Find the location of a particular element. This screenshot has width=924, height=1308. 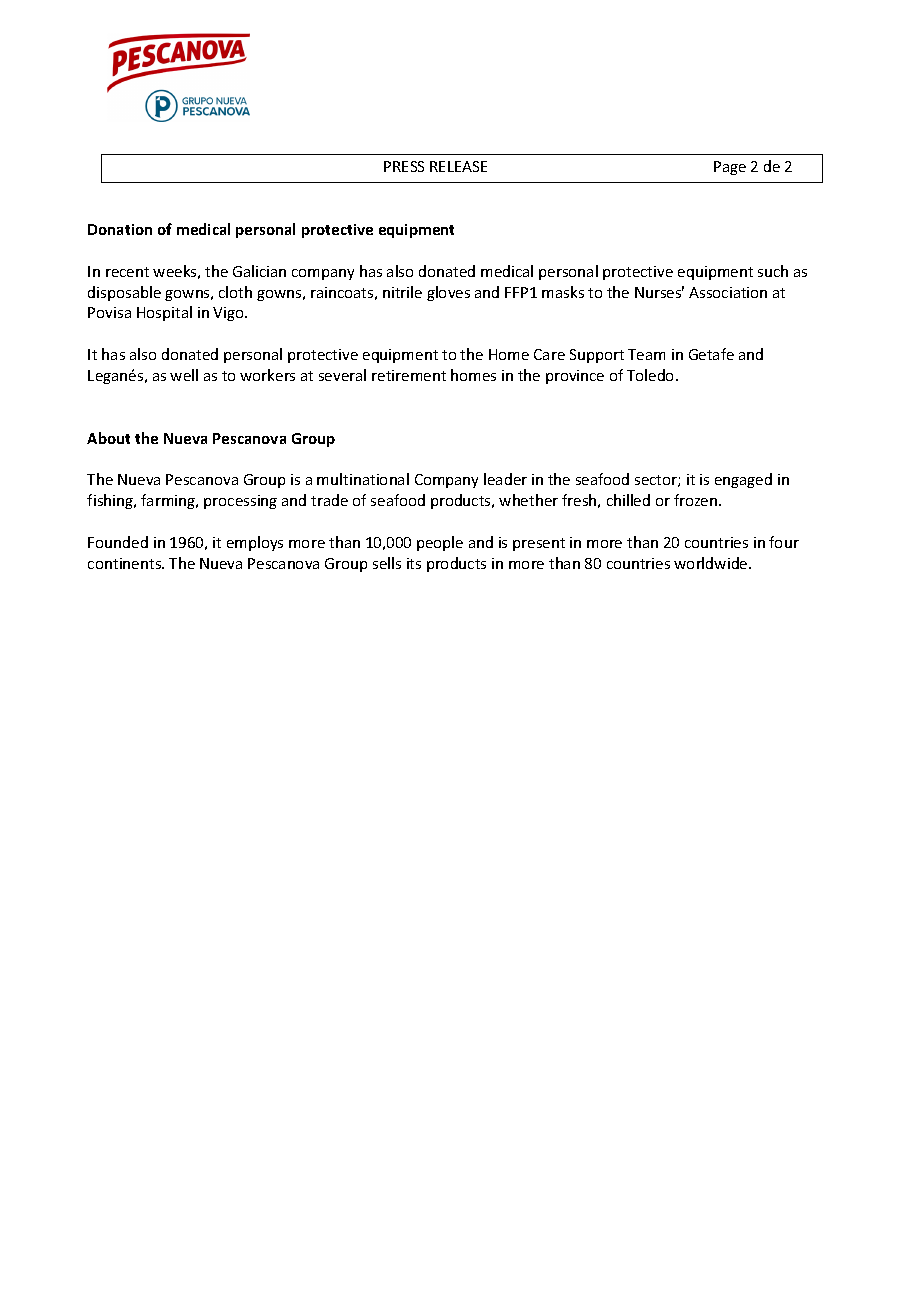

Donation is located at coordinates (120, 229).
